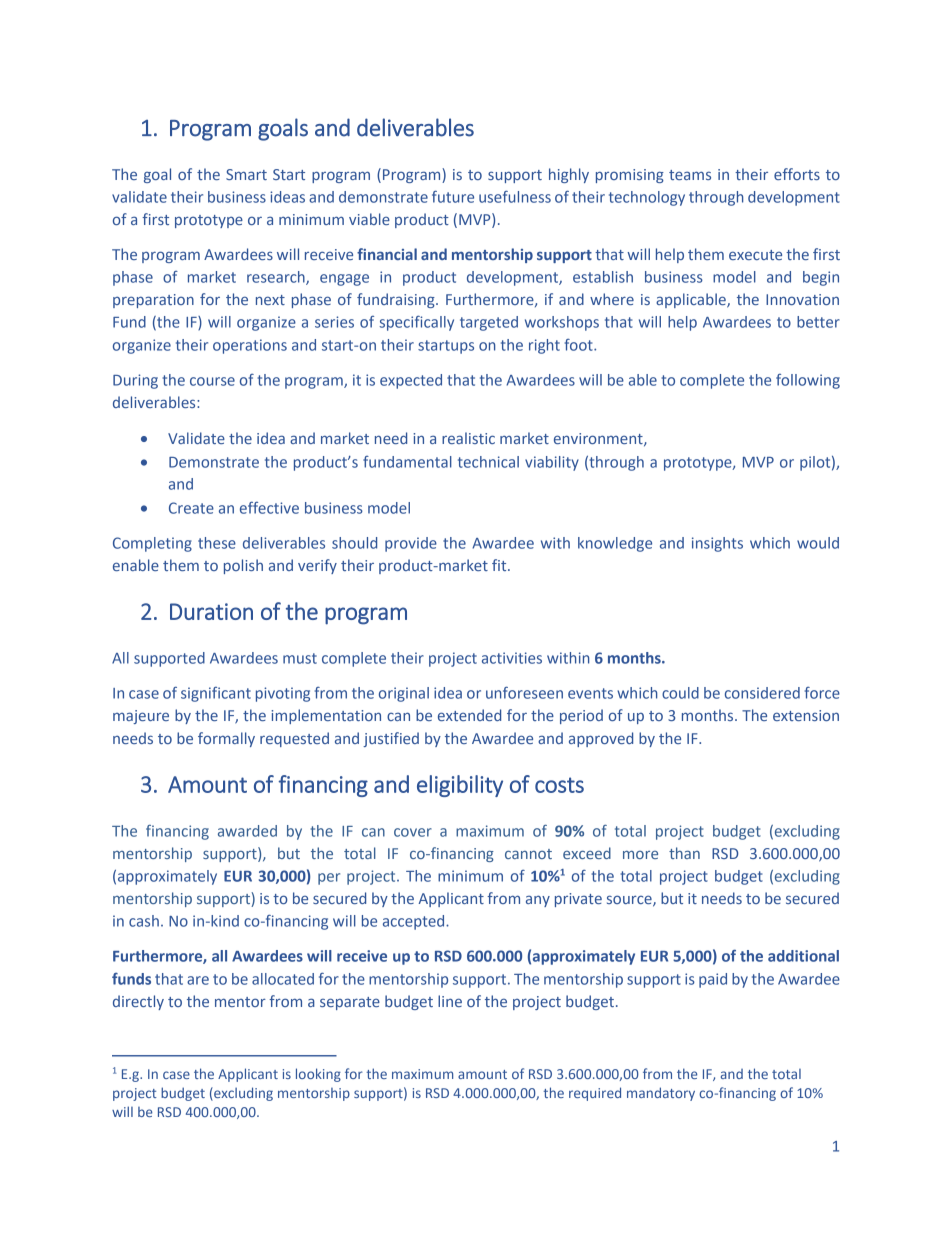  I want to click on than, so click(684, 853).
